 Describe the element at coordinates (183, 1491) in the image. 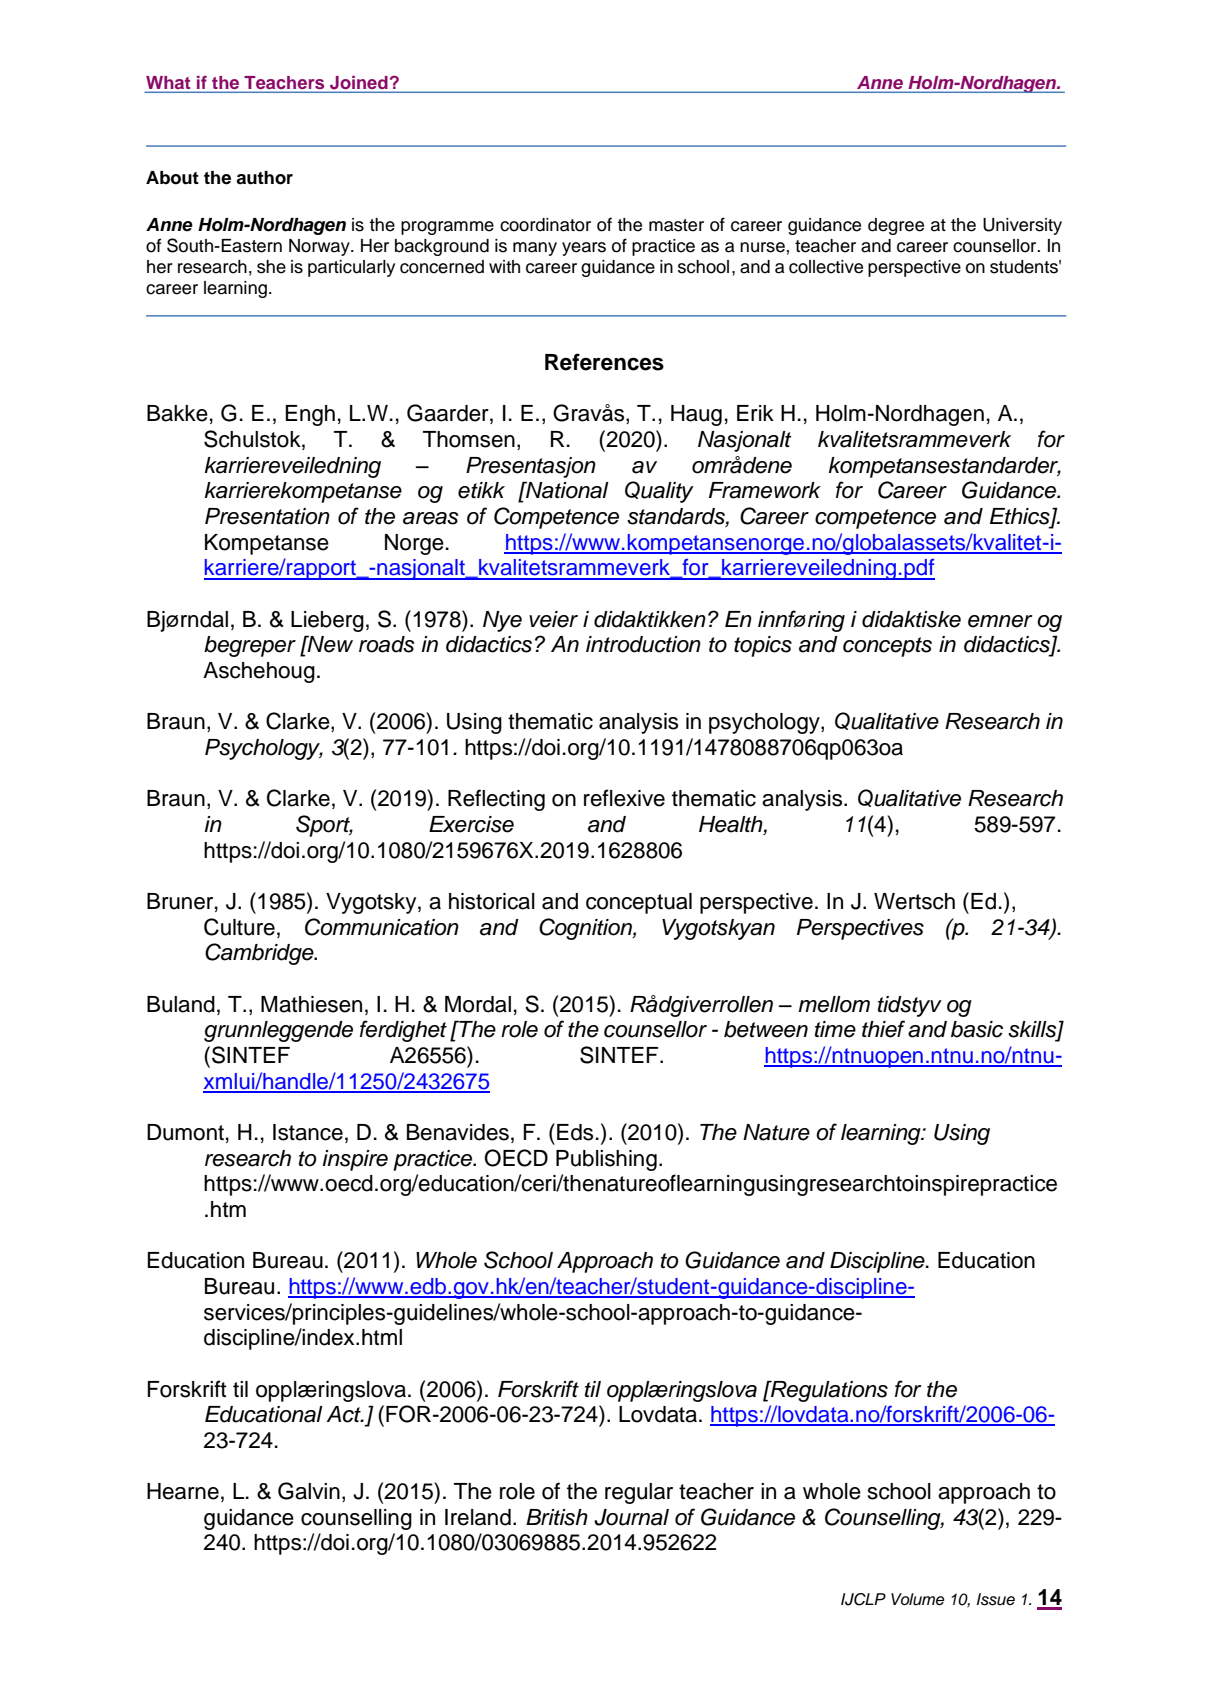

I see `Hearne` at that location.
